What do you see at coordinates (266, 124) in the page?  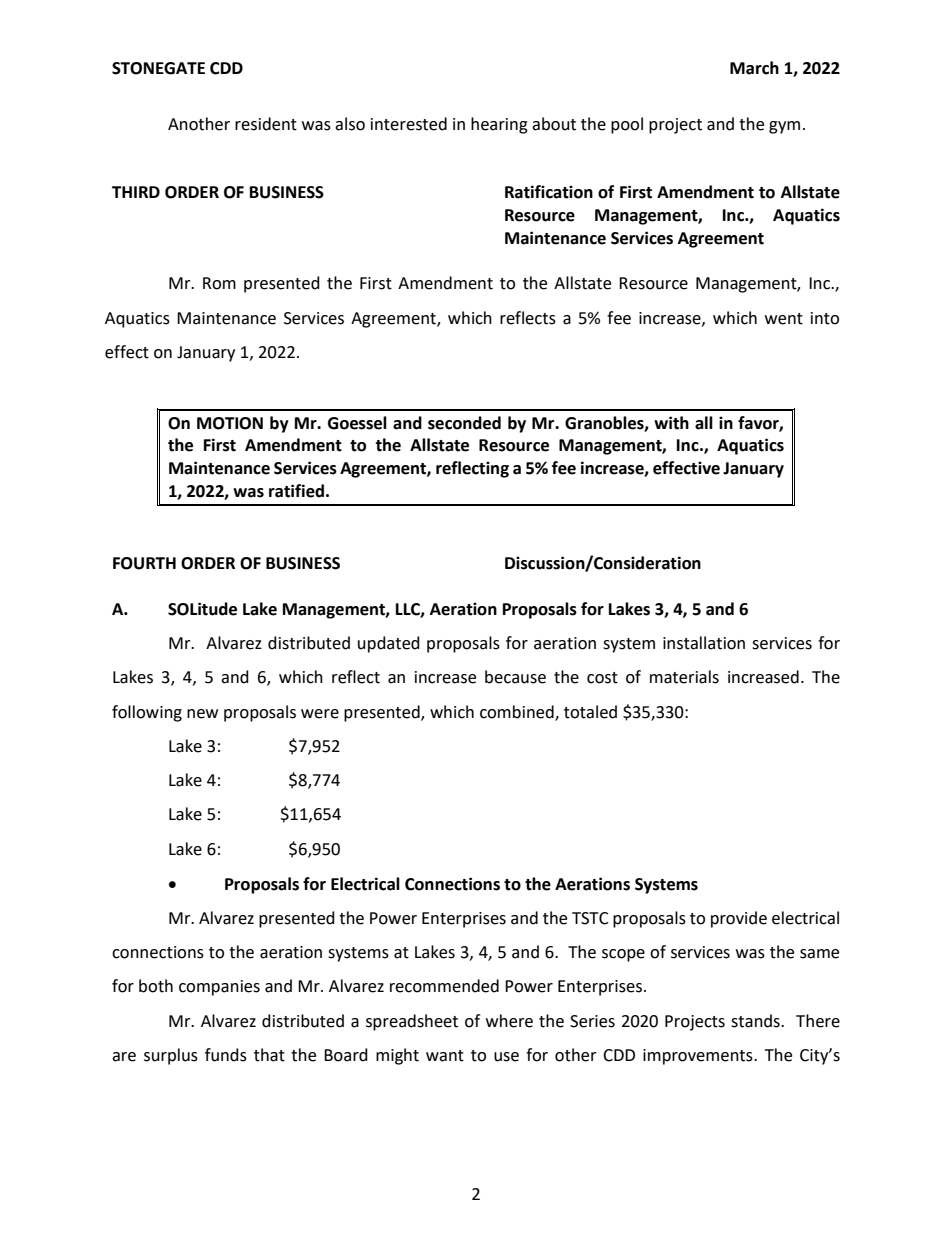 I see `resident` at bounding box center [266, 124].
